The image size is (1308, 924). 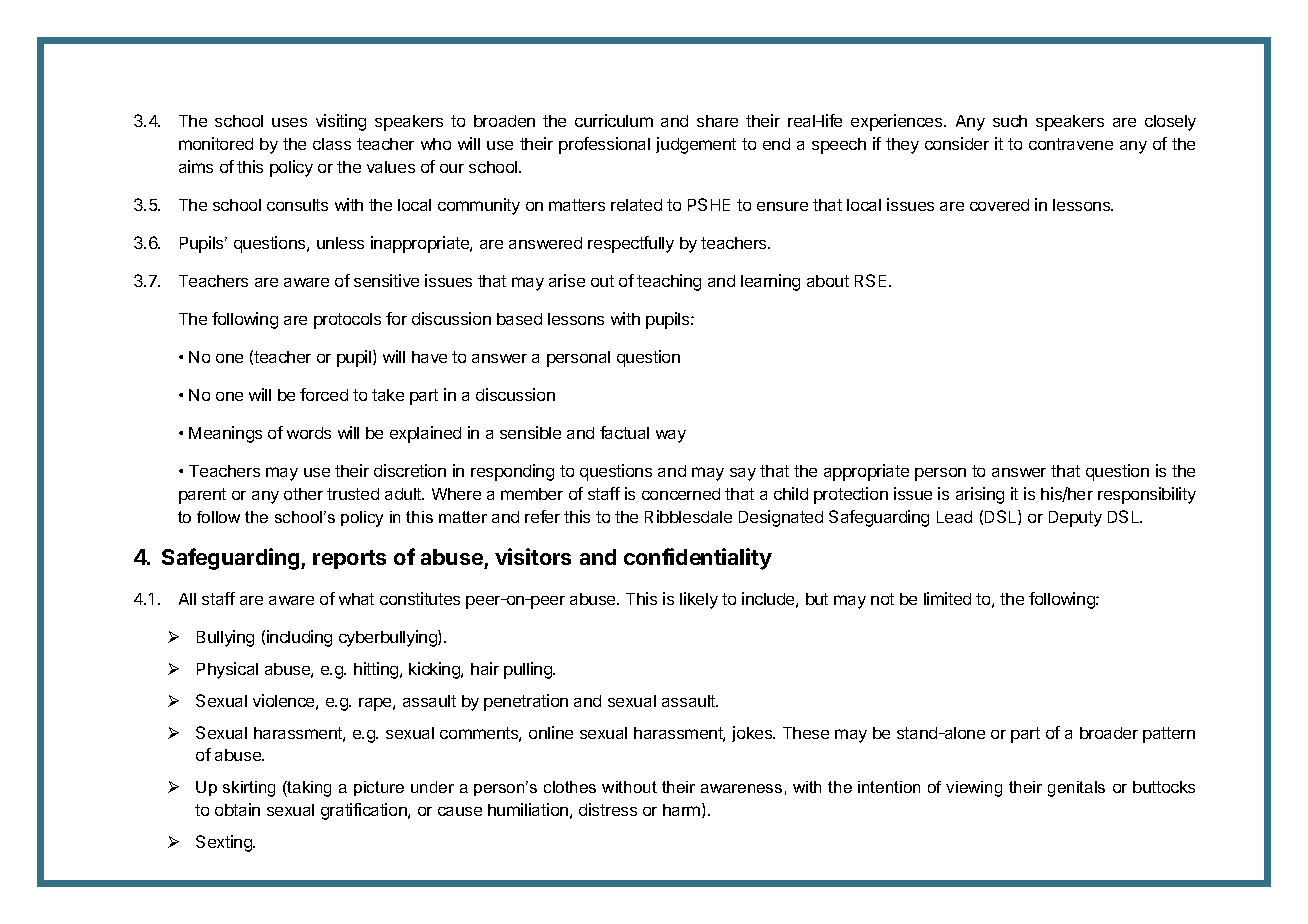 I want to click on teaching, so click(x=669, y=282).
